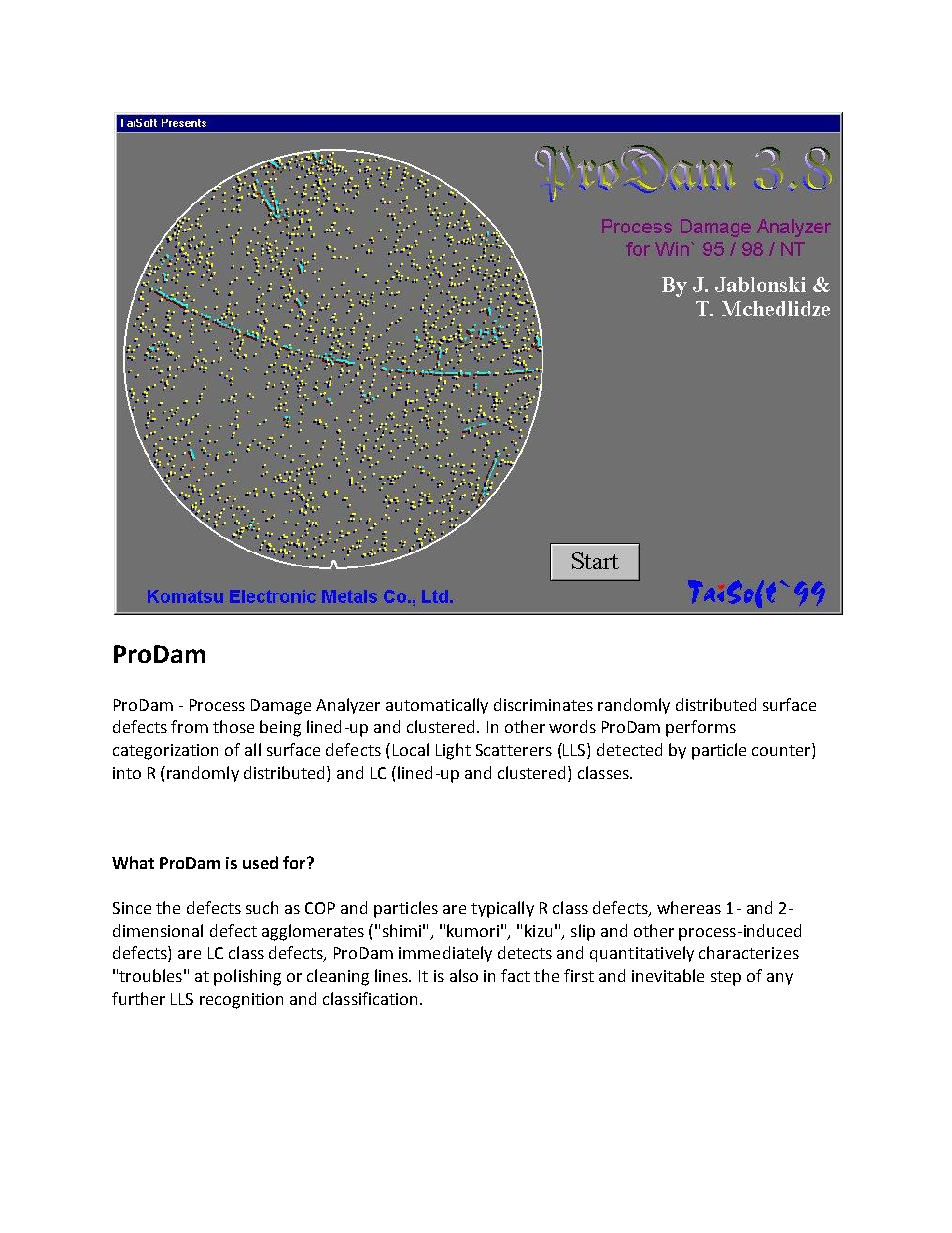 Image resolution: width=952 pixels, height=1233 pixels. I want to click on whereas, so click(689, 907).
